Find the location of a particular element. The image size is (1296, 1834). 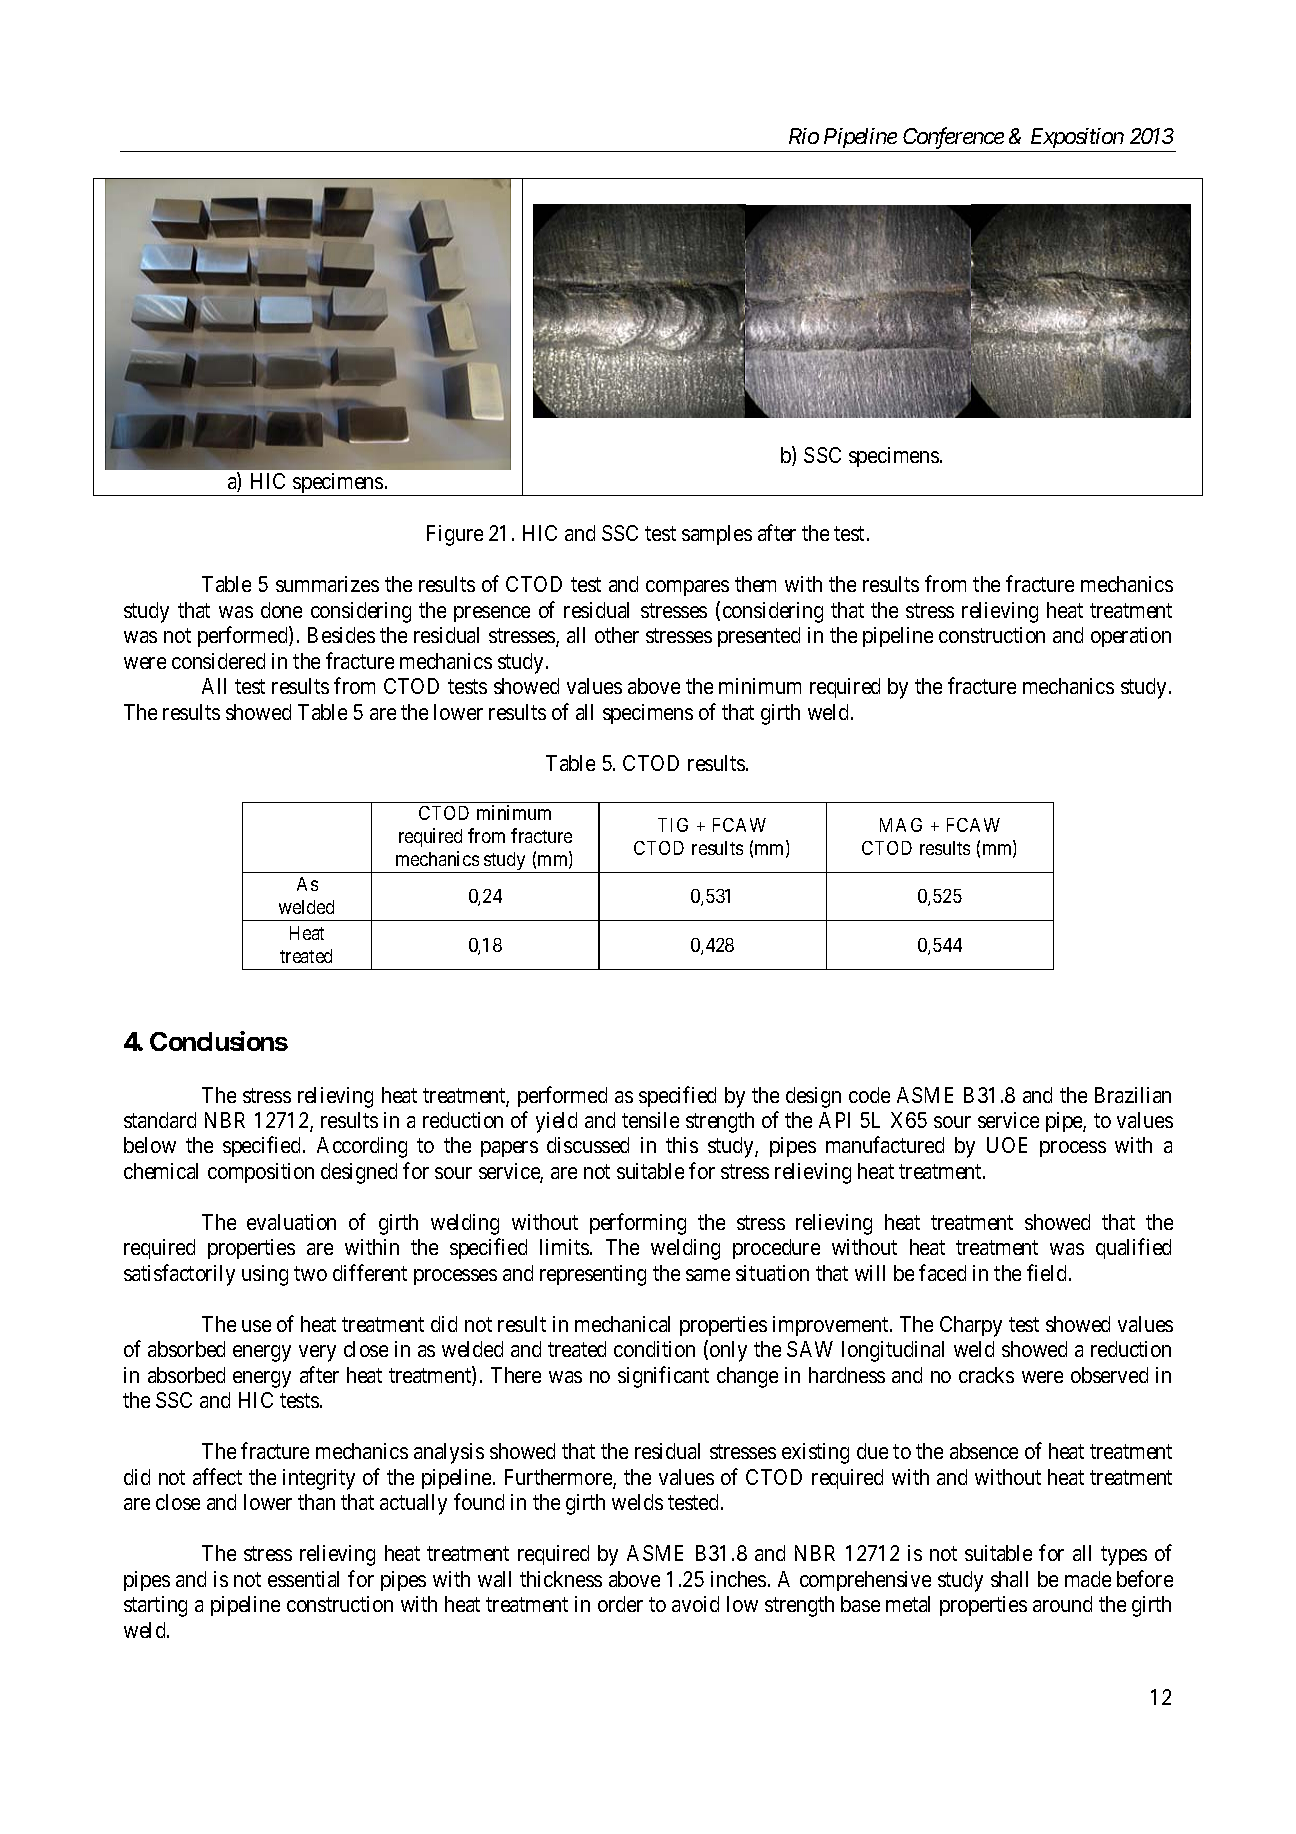

summarizes is located at coordinates (327, 584).
